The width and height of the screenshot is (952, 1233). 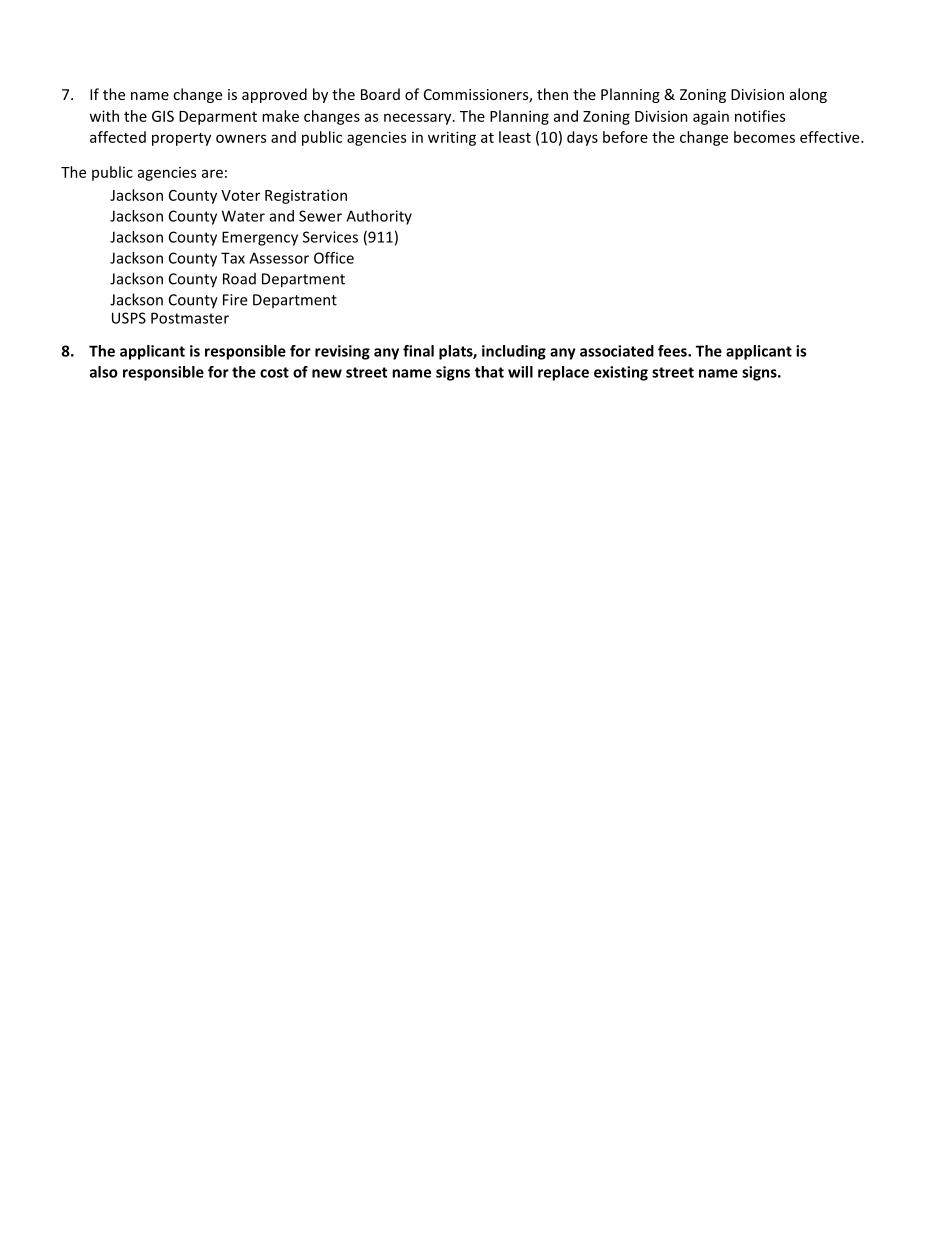 I want to click on becomes, so click(x=764, y=137).
